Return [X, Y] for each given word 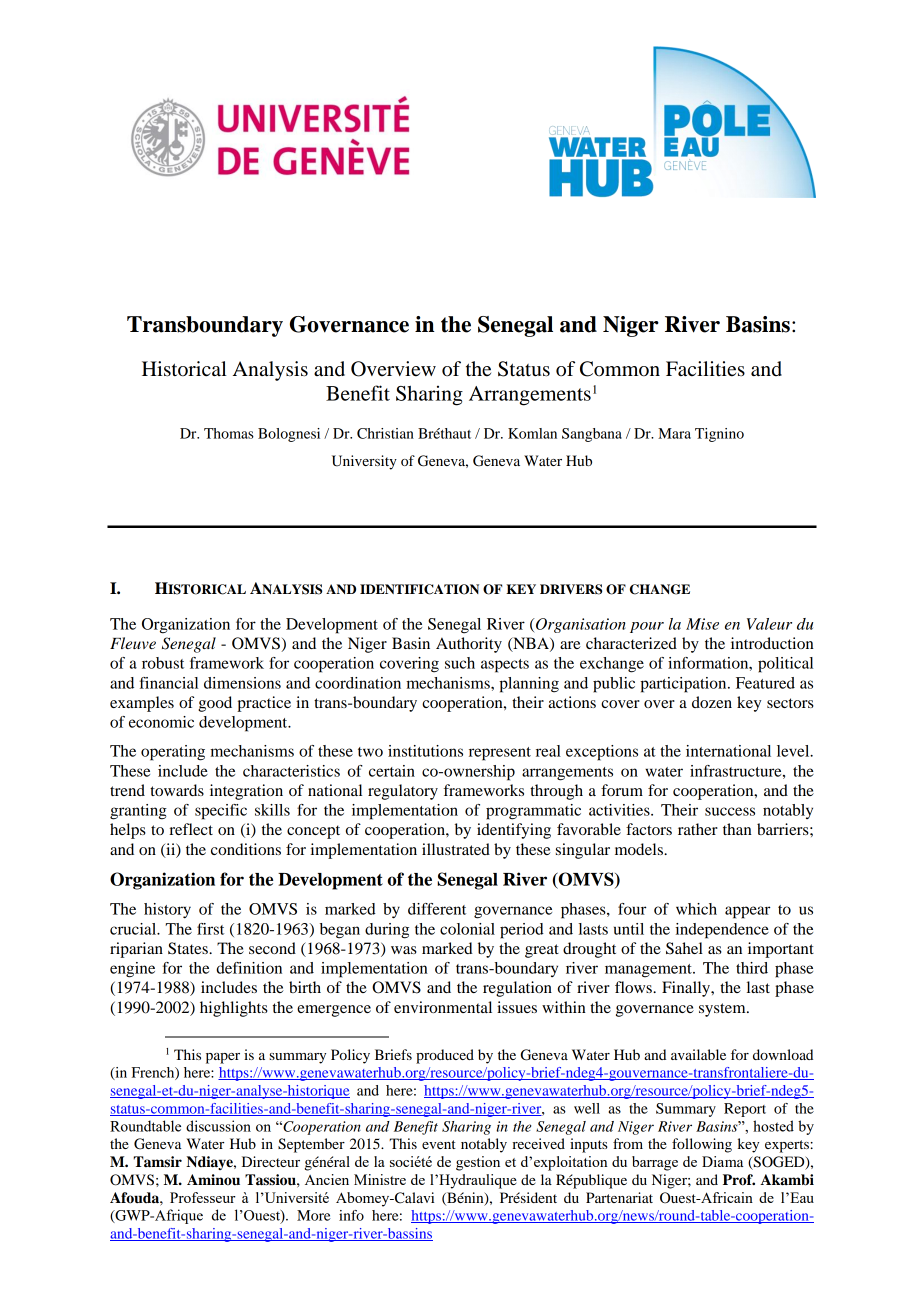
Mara [674, 433]
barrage [655, 1163]
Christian [385, 433]
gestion [478, 1163]
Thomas [229, 433]
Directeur [271, 1161]
